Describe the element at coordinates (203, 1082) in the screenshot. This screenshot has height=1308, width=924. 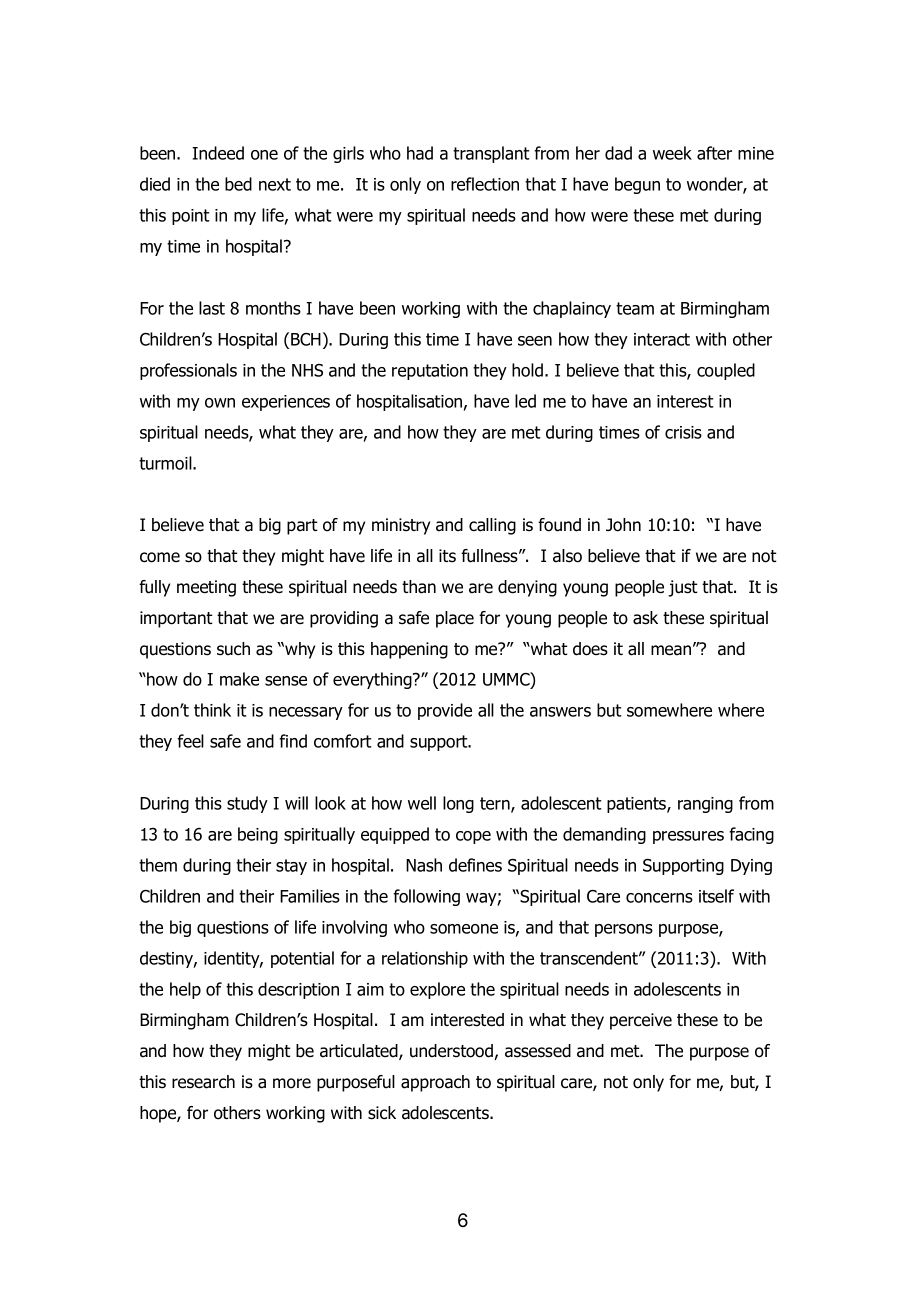
I see `research` at that location.
